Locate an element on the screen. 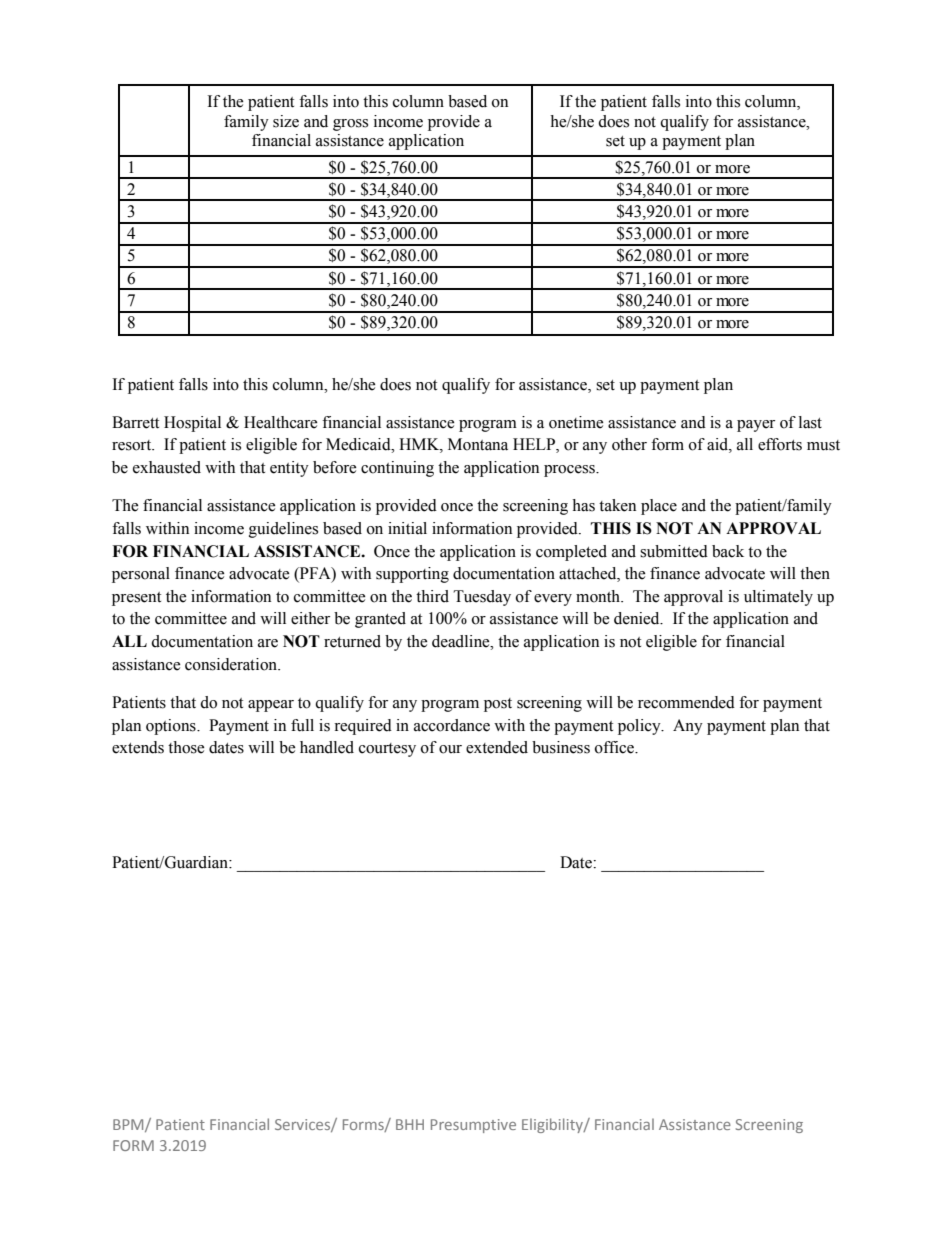  Presumptive is located at coordinates (473, 1126).
